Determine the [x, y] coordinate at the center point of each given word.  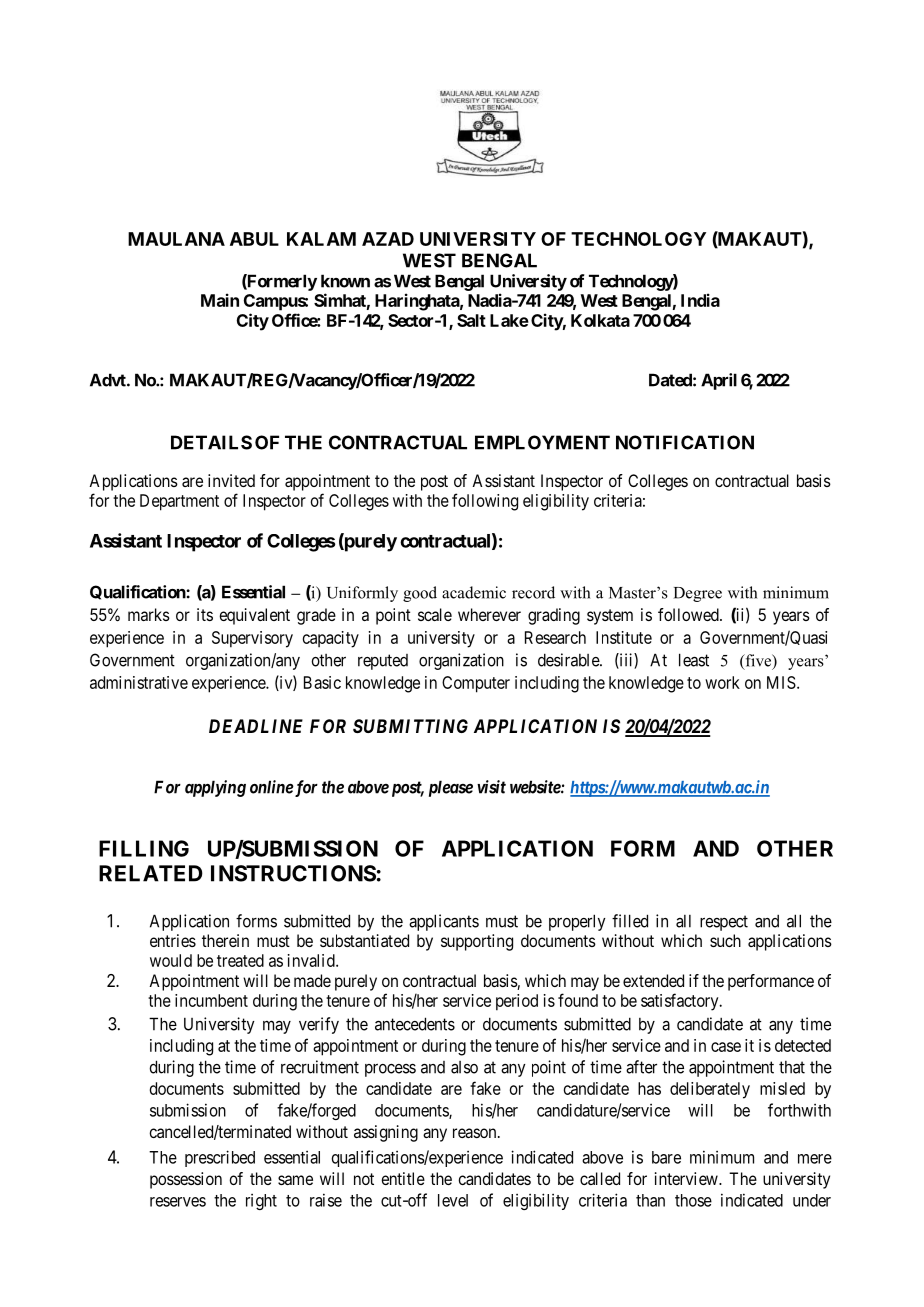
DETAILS [211, 442]
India [700, 300]
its [205, 614]
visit [491, 787]
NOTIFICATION [685, 442]
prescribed [220, 1158]
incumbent [211, 1000]
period [517, 1002]
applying [215, 788]
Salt [471, 320]
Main [220, 300]
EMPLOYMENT [542, 442]
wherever [489, 614]
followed [689, 614]
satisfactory [681, 1002]
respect [724, 923]
